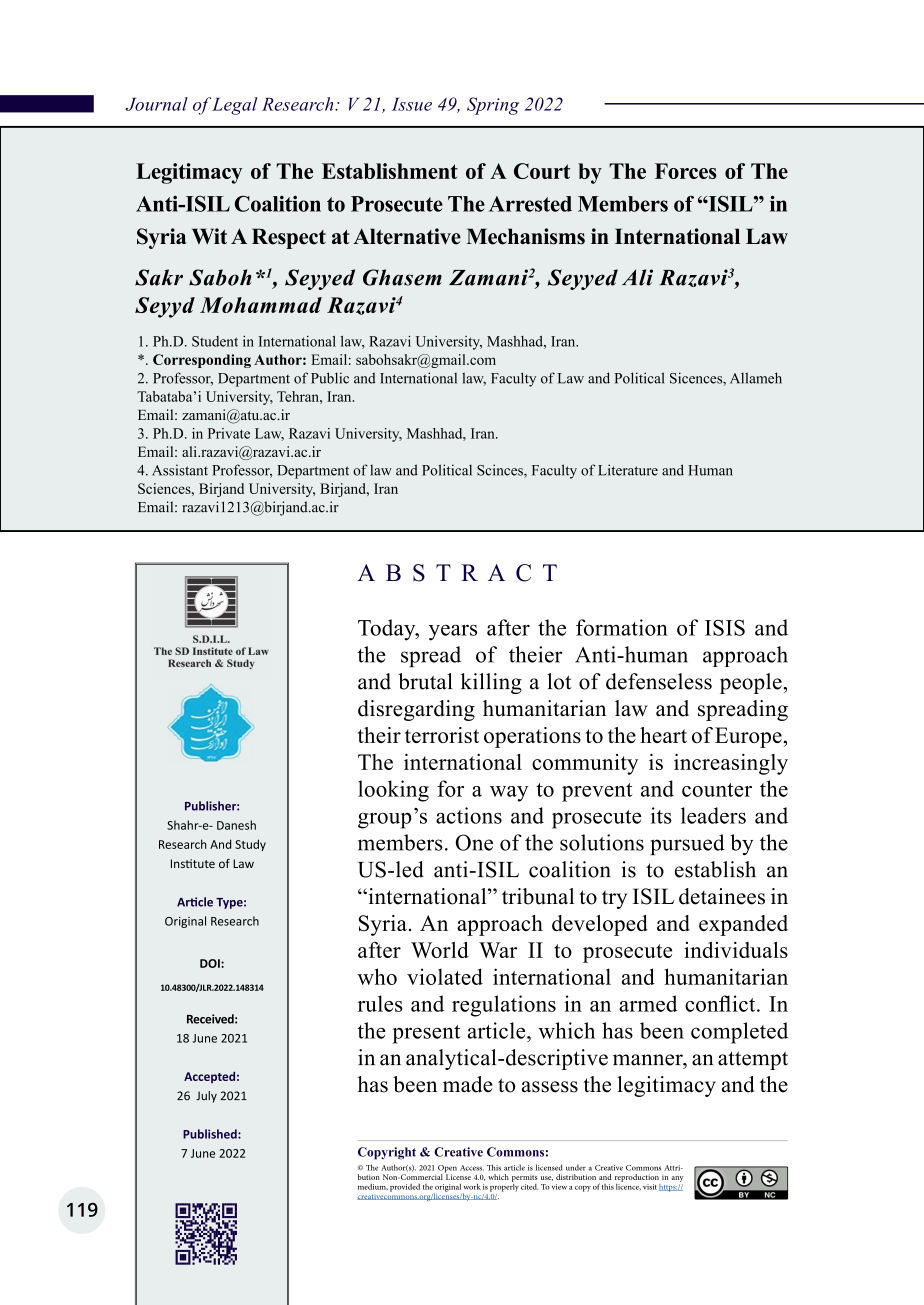 The height and width of the page is (1305, 924). I want to click on Open, so click(447, 1170).
